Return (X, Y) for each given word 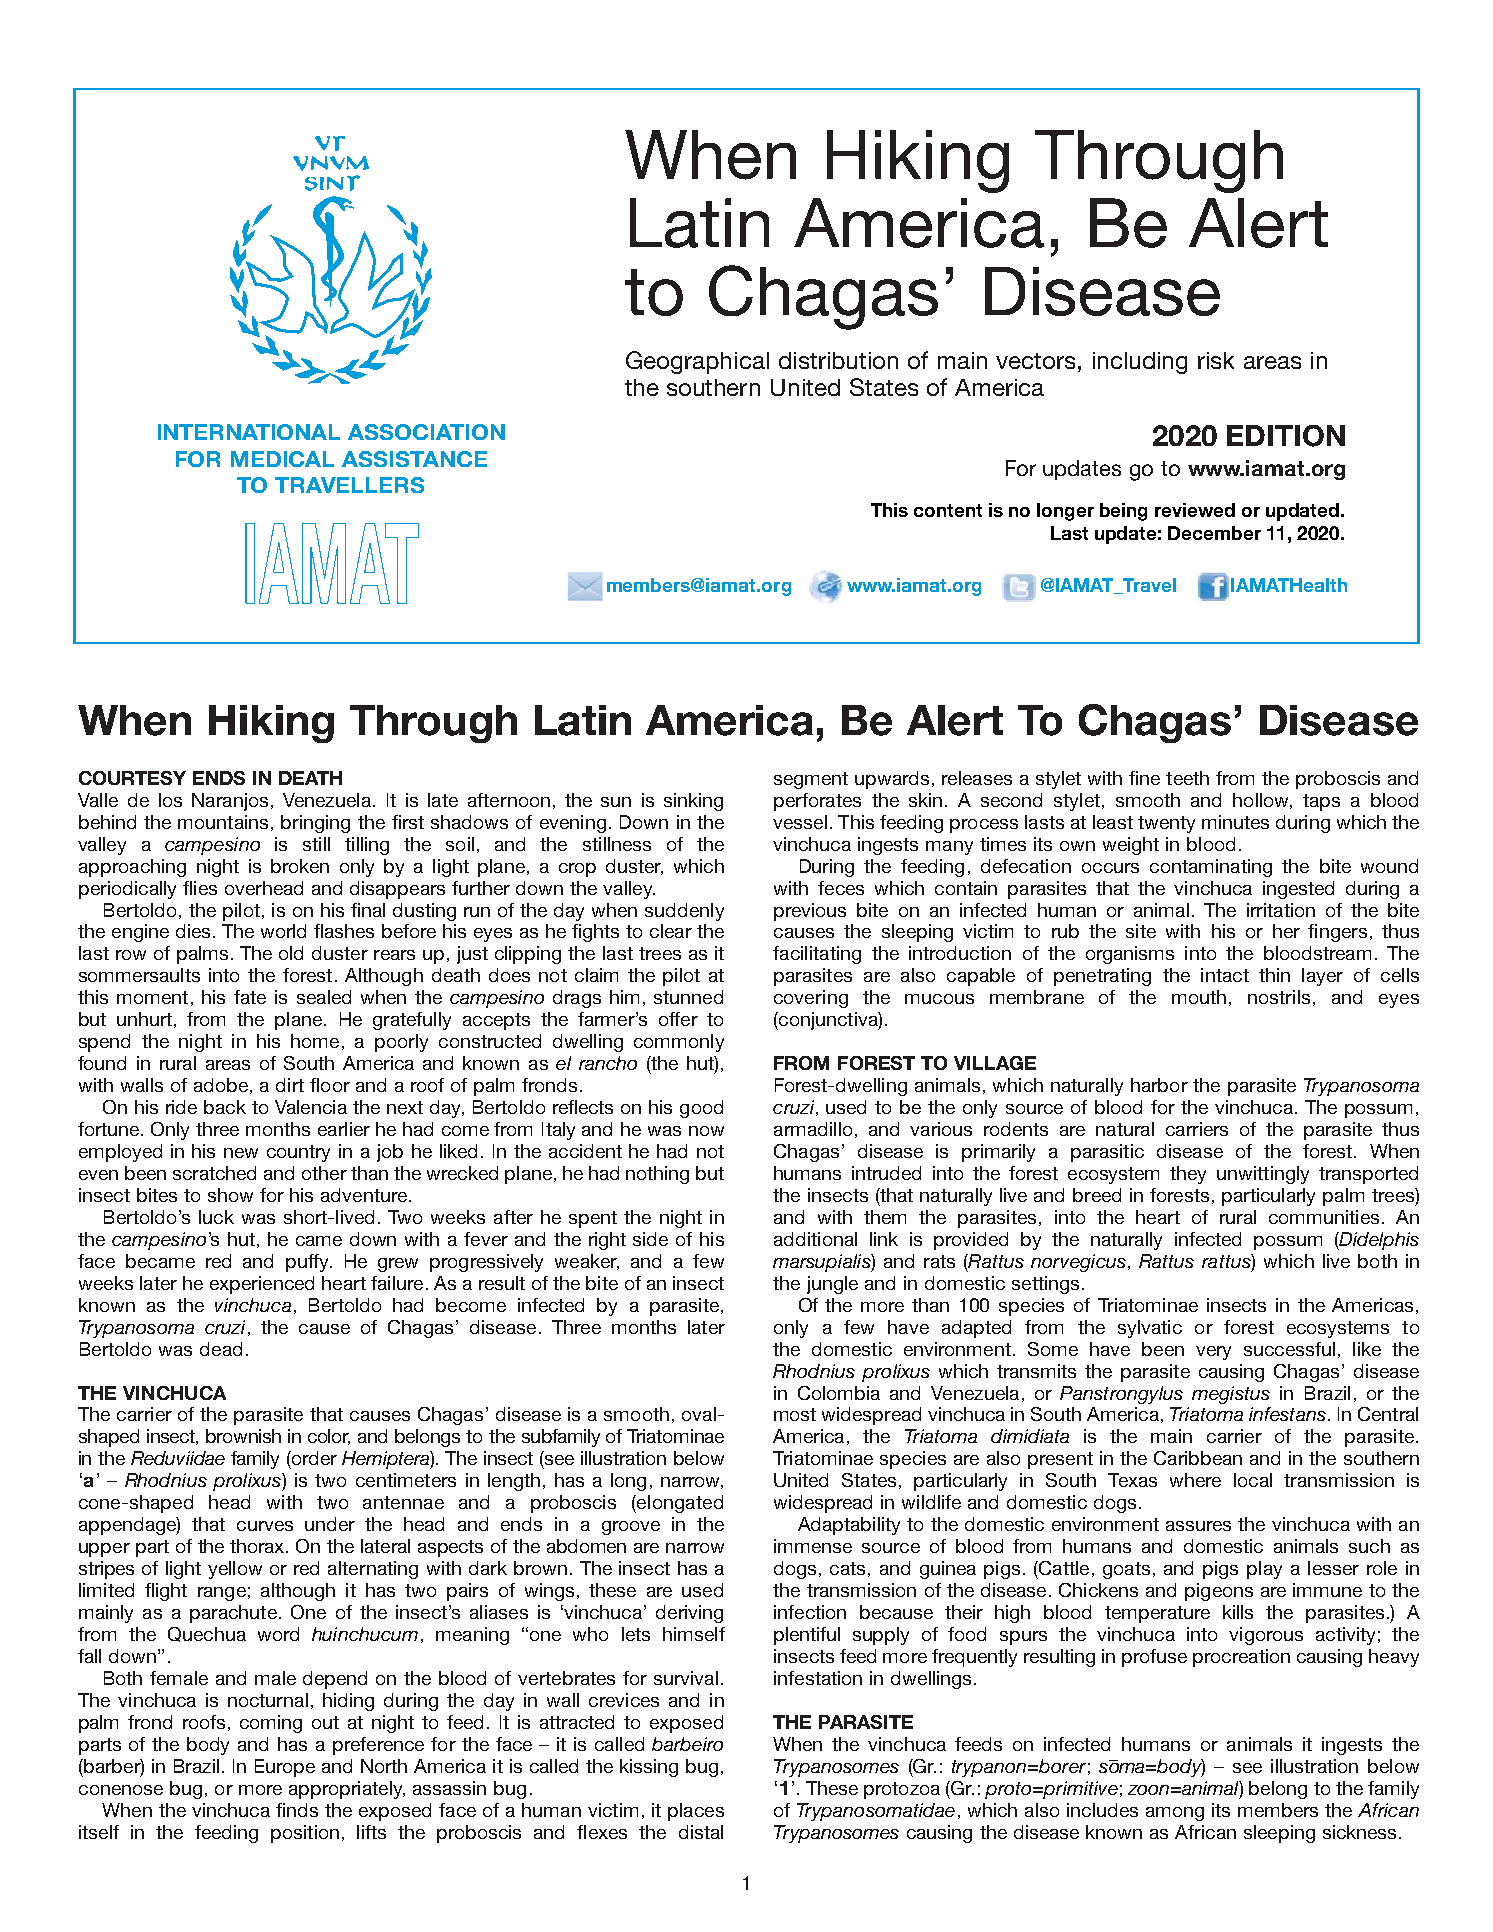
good (701, 1109)
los (170, 800)
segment (811, 780)
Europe (285, 1768)
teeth (1187, 778)
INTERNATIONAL (249, 432)
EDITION (1286, 436)
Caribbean (1198, 1458)
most (795, 1414)
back (225, 1107)
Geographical (697, 362)
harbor (1159, 1085)
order (313, 1458)
